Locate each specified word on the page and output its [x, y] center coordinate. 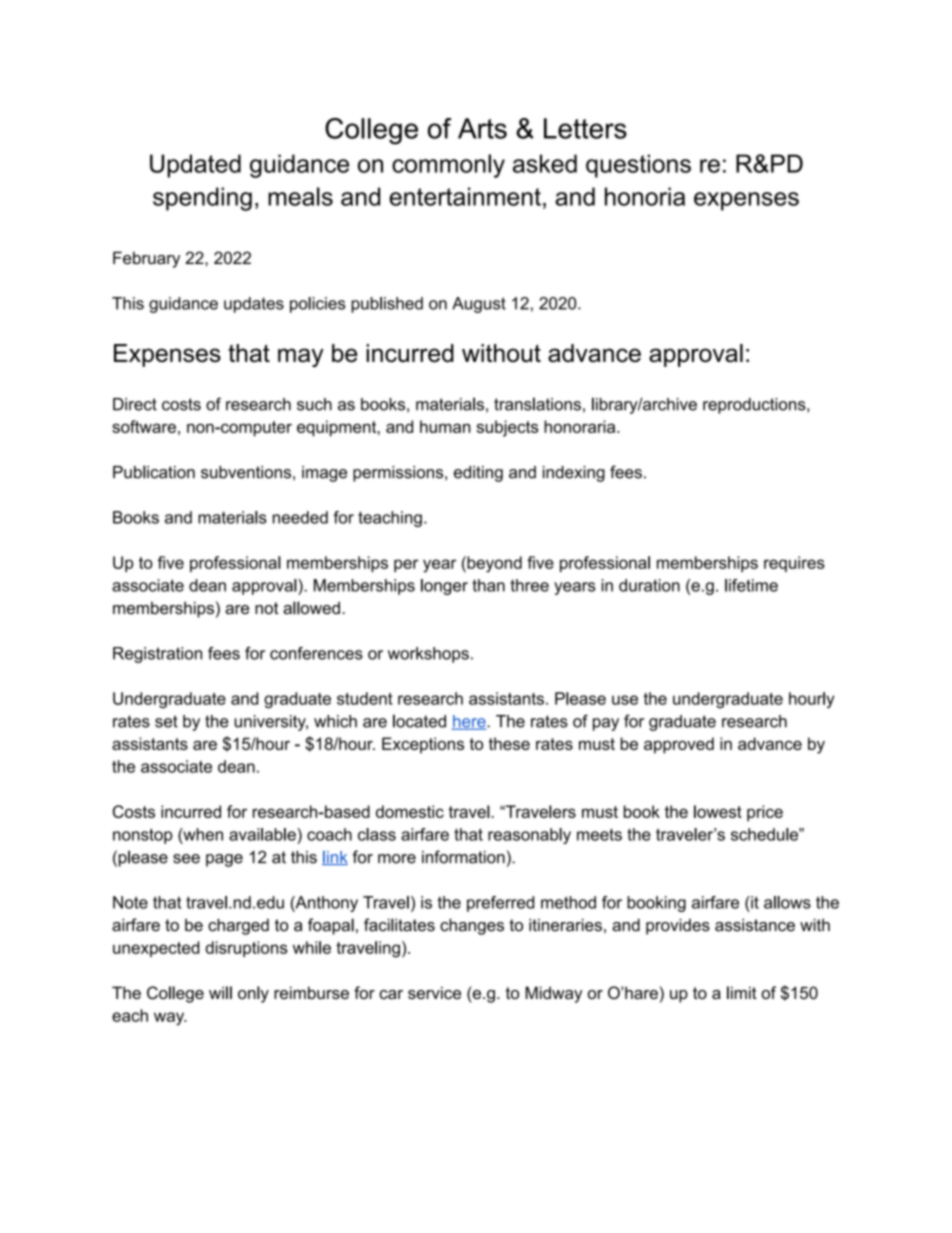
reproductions [755, 406]
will [220, 992]
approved [679, 745]
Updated [195, 166]
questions [638, 166]
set [166, 721]
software [144, 426]
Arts [482, 128]
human [445, 426]
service [434, 992]
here [469, 722]
